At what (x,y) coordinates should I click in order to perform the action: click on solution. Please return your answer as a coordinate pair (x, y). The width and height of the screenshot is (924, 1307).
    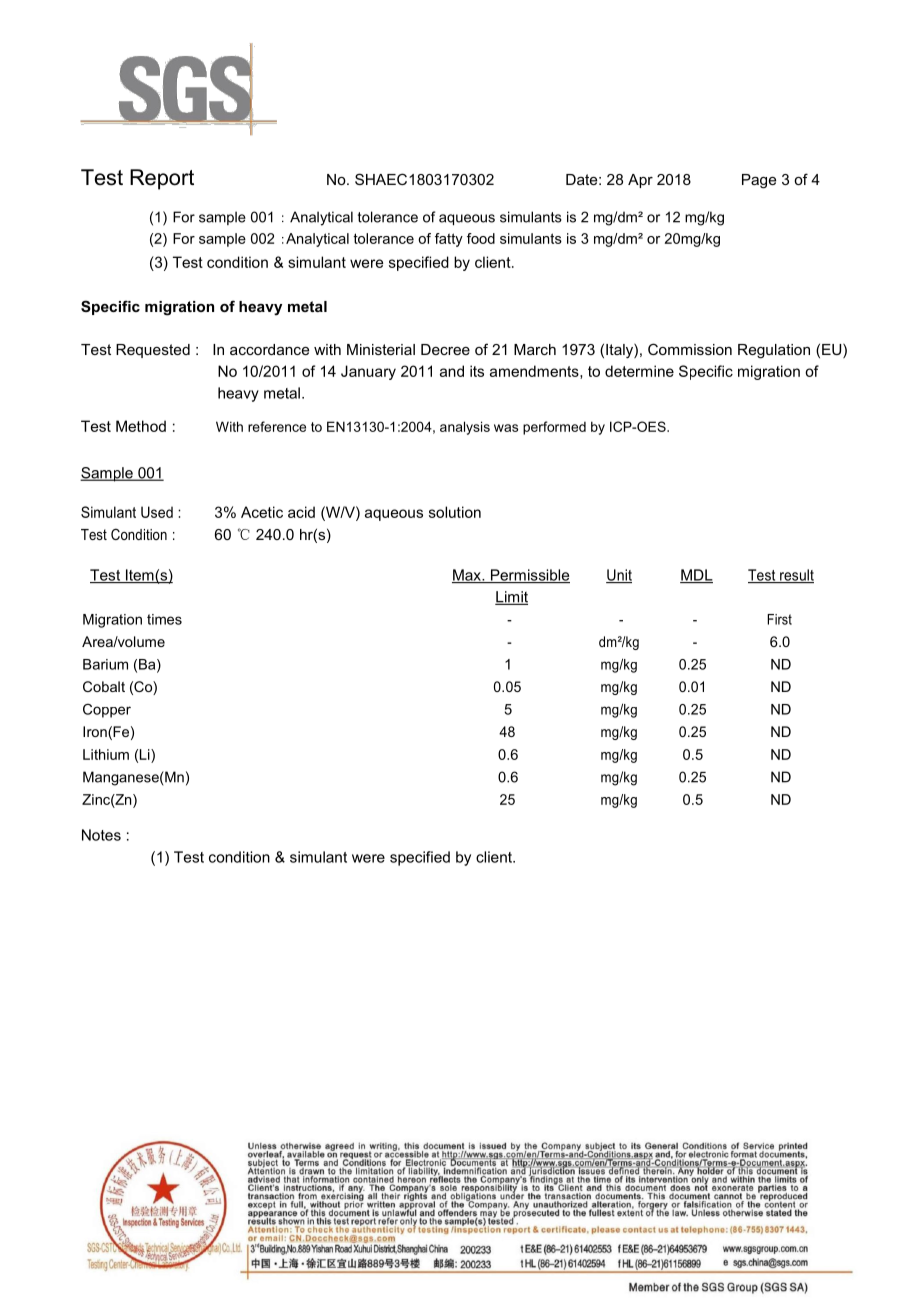
    Looking at the image, I should click on (455, 512).
